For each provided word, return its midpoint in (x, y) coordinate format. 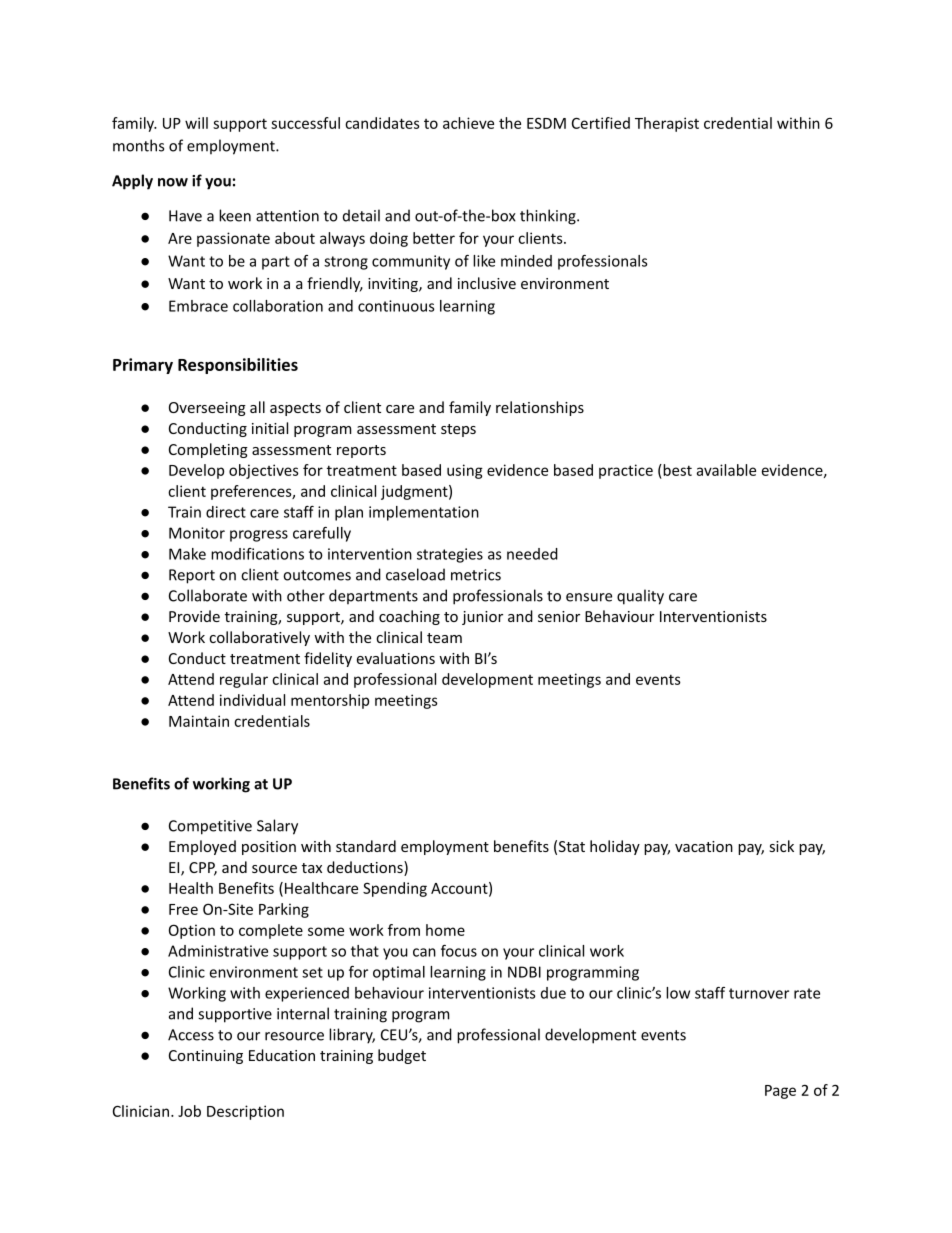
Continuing (206, 1057)
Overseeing (207, 409)
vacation (704, 846)
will (196, 123)
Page (780, 1092)
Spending (395, 889)
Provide (194, 616)
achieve (468, 123)
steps (458, 430)
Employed (202, 847)
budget (402, 1056)
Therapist (667, 124)
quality (640, 597)
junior (482, 618)
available (726, 470)
